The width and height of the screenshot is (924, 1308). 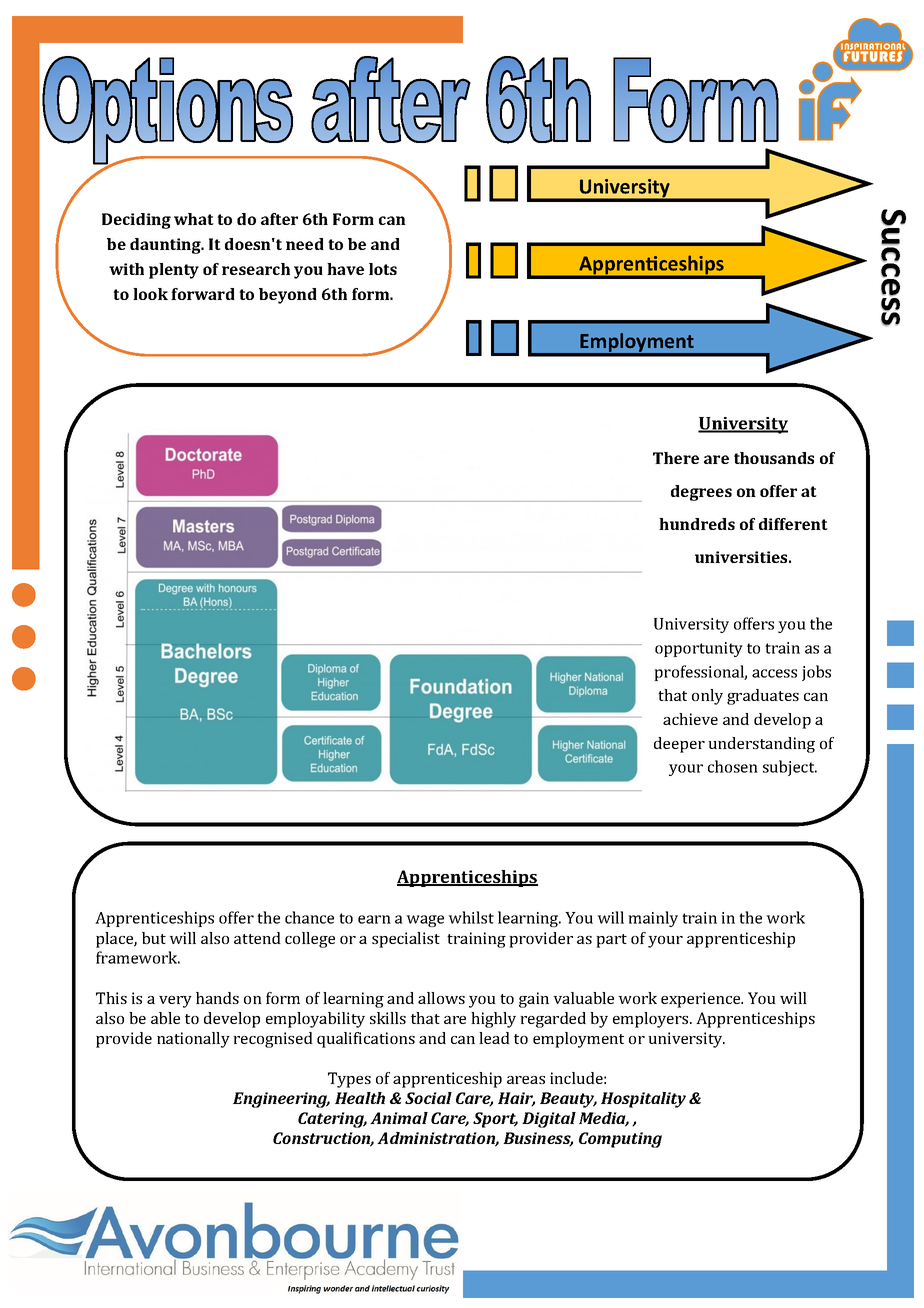 I want to click on whilst, so click(x=471, y=917).
